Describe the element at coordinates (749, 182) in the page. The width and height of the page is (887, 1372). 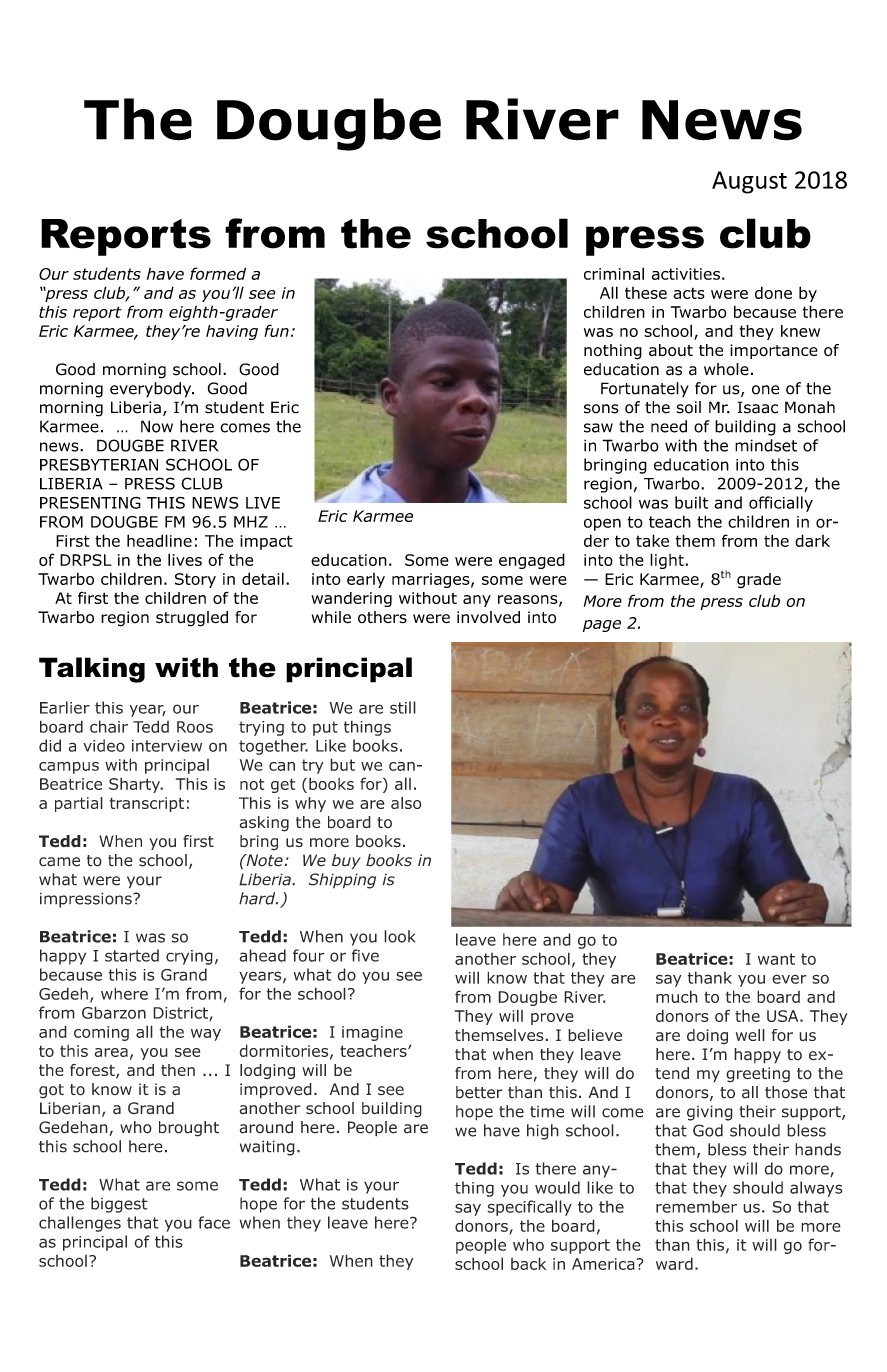
I see `August` at that location.
